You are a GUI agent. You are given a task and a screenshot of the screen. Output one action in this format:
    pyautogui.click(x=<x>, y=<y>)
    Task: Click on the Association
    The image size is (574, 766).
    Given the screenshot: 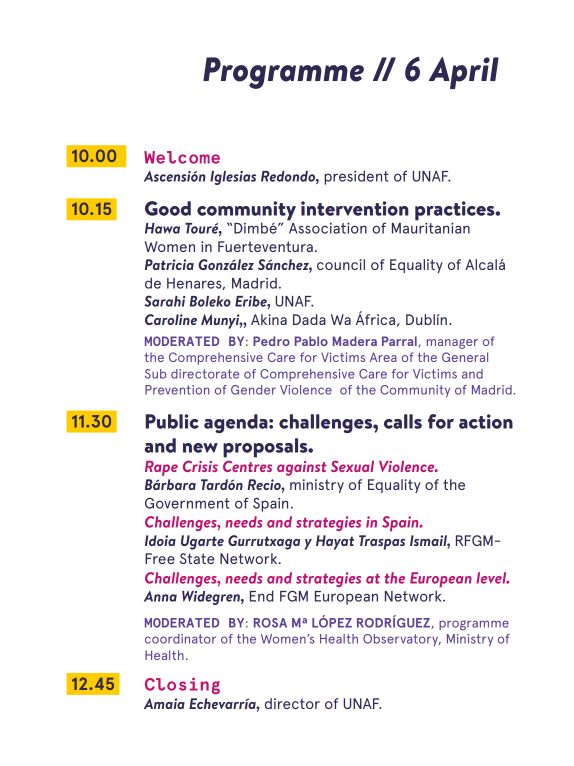 What is the action you would take?
    pyautogui.click(x=327, y=227)
